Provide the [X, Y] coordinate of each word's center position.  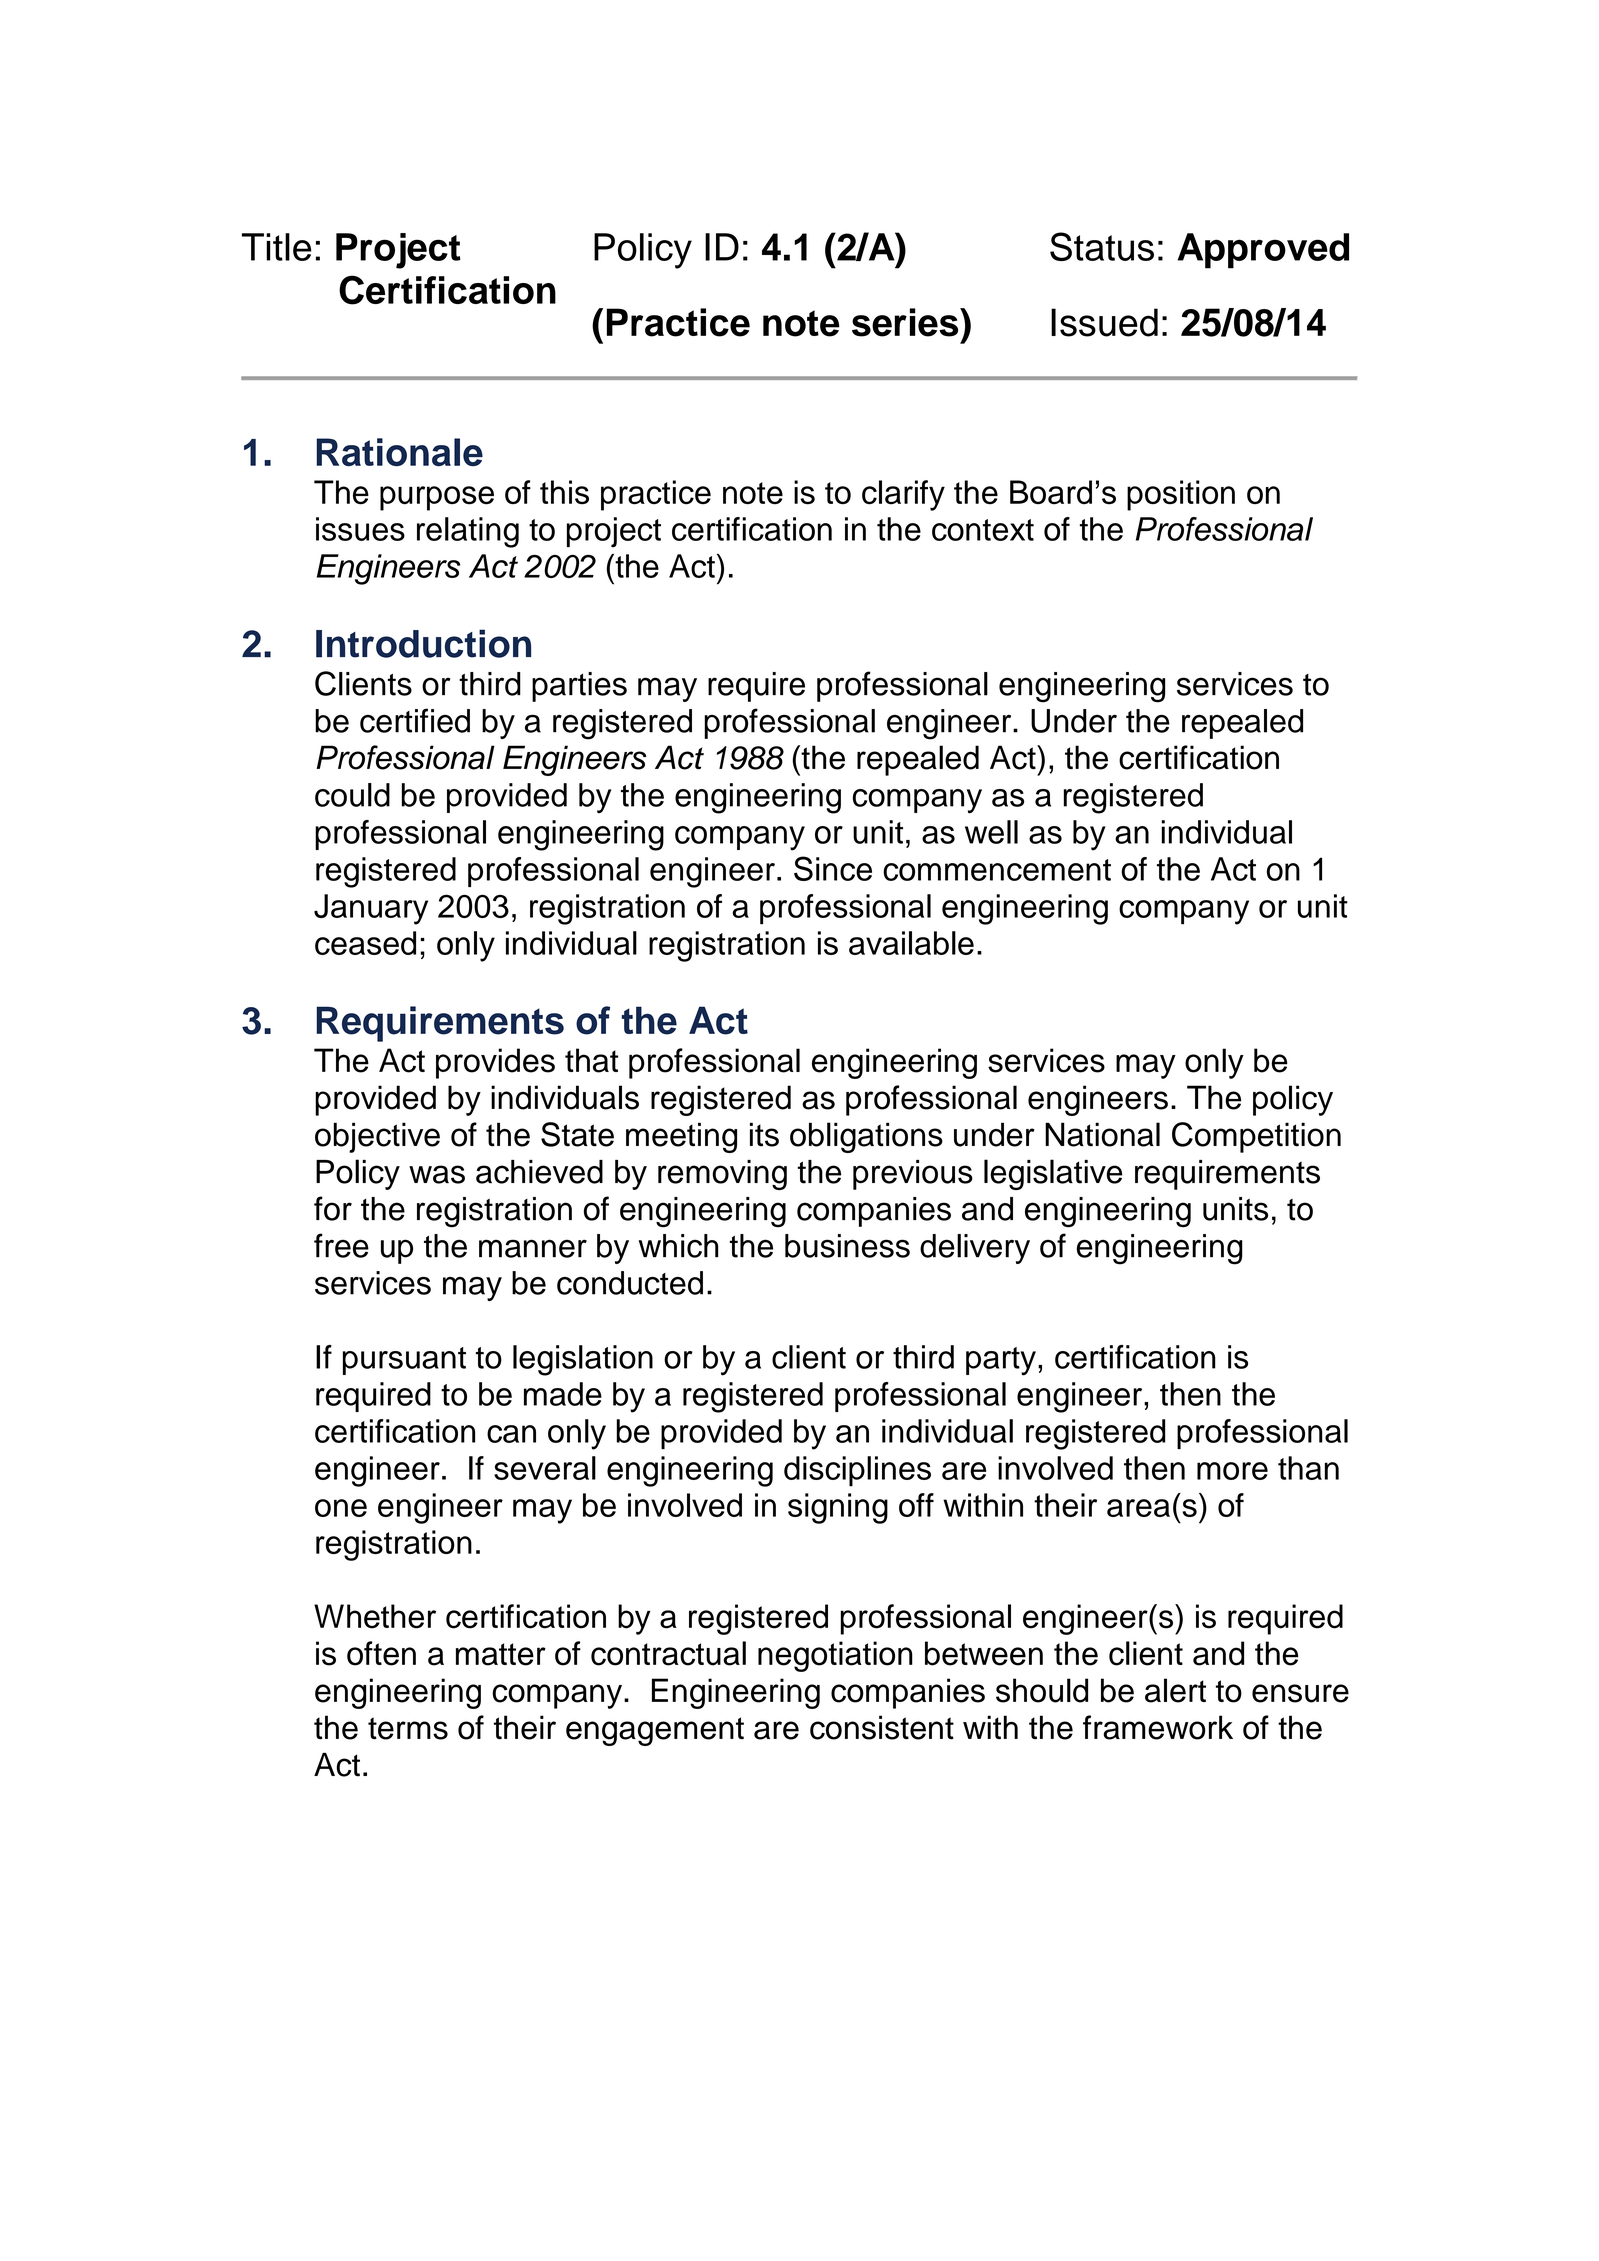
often [381, 1653]
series [906, 322]
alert [1175, 1690]
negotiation [835, 1656]
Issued [1104, 322]
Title [276, 247]
